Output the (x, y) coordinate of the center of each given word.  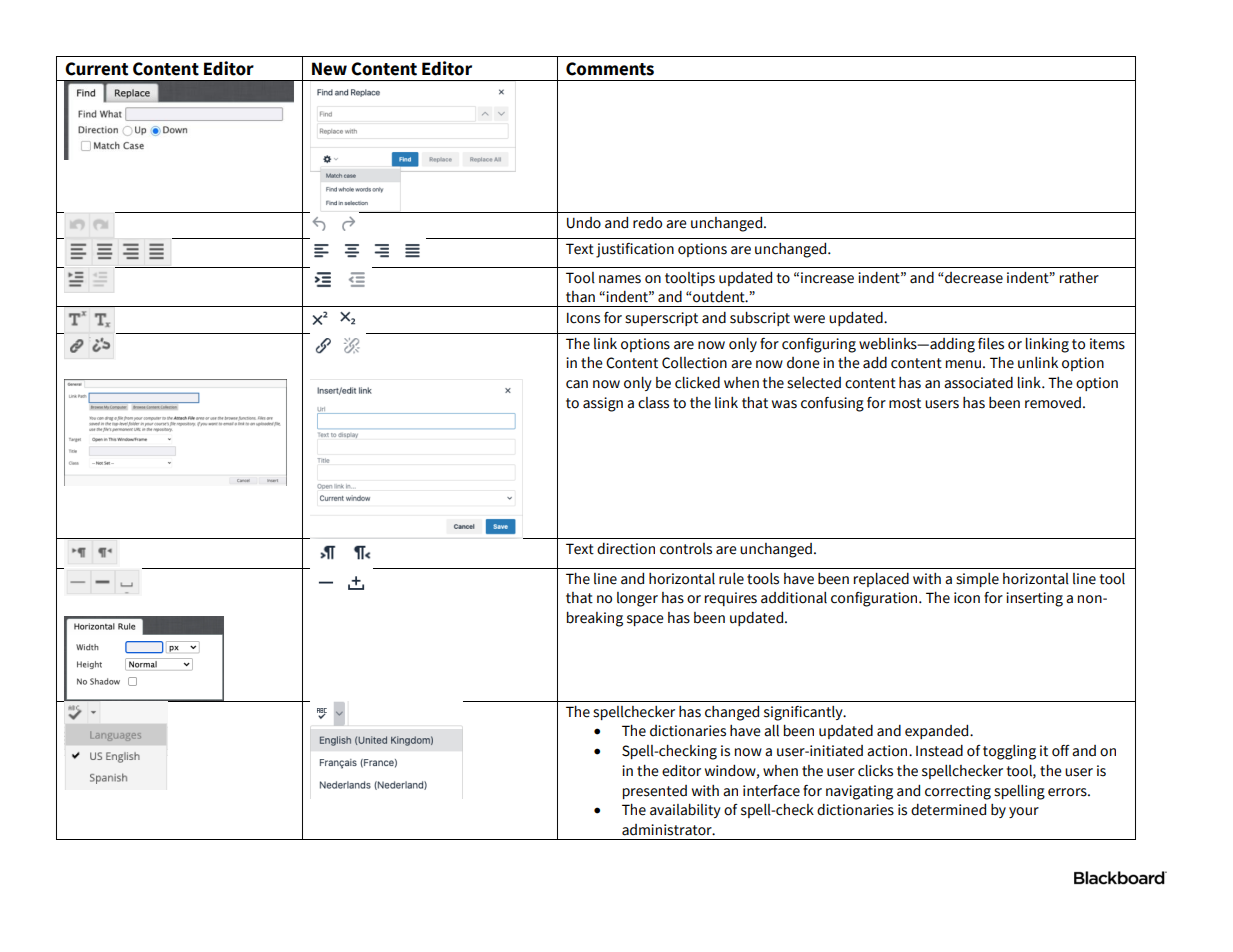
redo (647, 223)
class (653, 403)
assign (603, 404)
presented (655, 792)
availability (685, 811)
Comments (610, 69)
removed (1053, 403)
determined (948, 810)
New (329, 69)
